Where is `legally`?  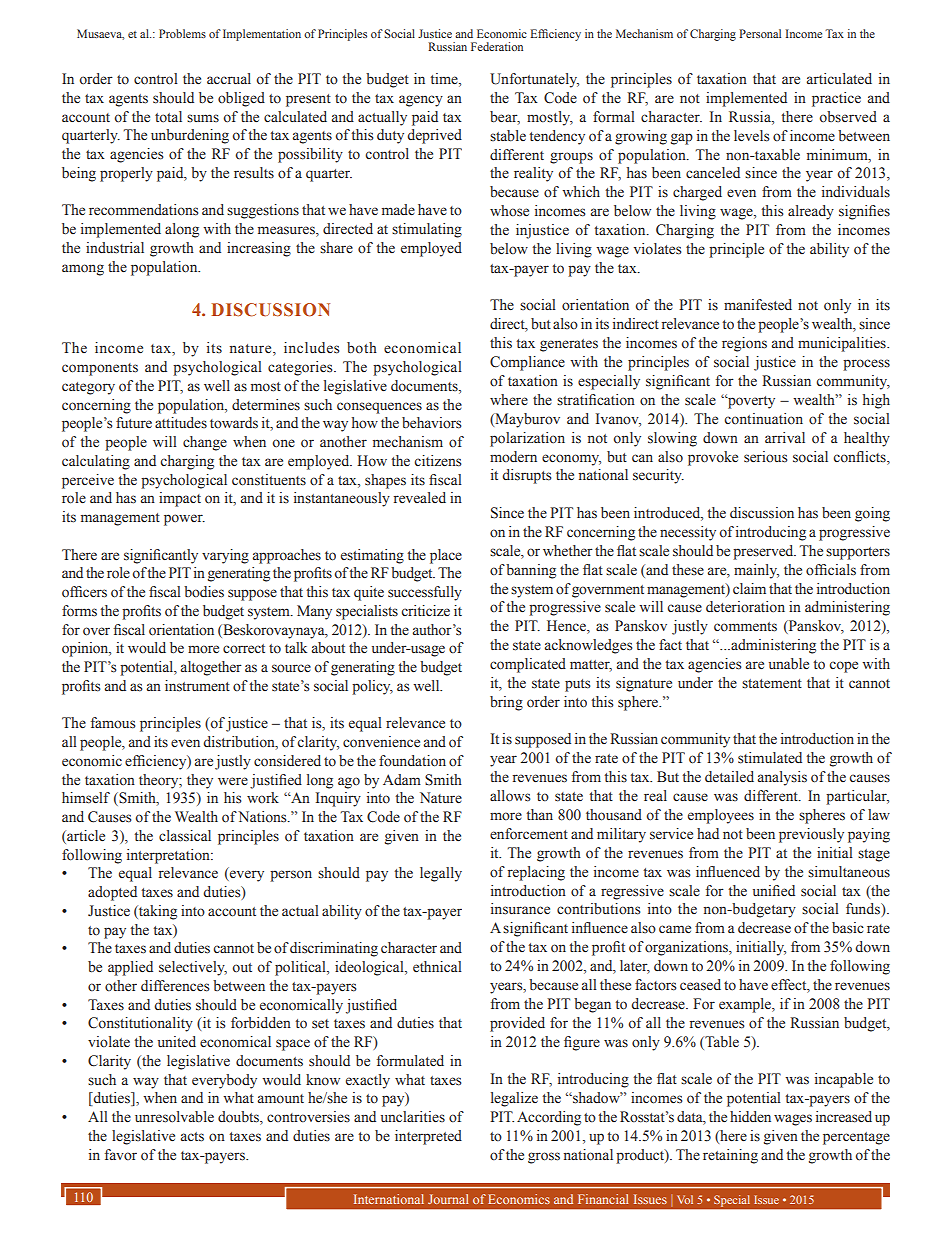 legally is located at coordinates (441, 874).
